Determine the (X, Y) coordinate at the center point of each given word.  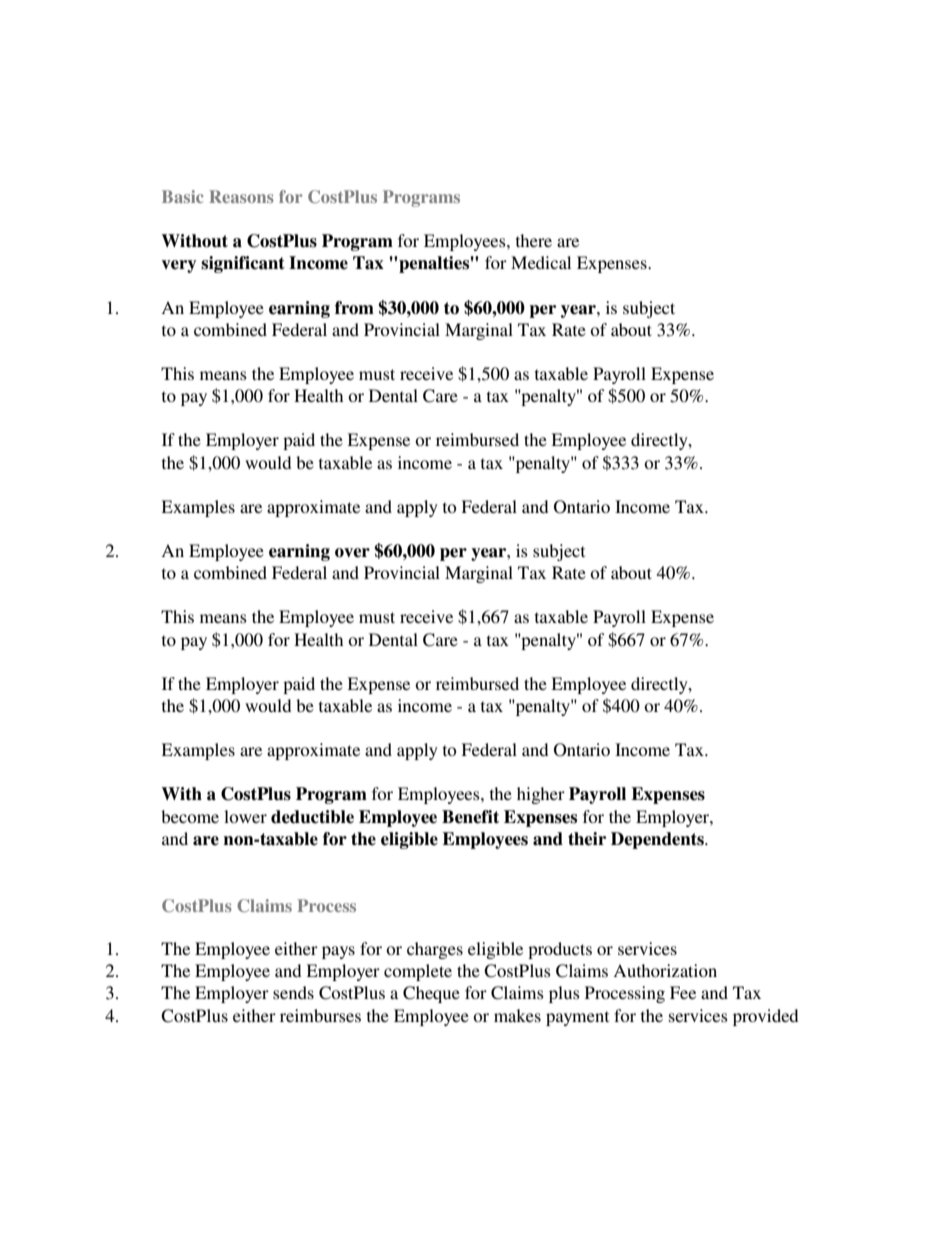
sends (293, 992)
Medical (541, 262)
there (534, 240)
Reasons (241, 196)
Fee (683, 992)
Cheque (431, 994)
